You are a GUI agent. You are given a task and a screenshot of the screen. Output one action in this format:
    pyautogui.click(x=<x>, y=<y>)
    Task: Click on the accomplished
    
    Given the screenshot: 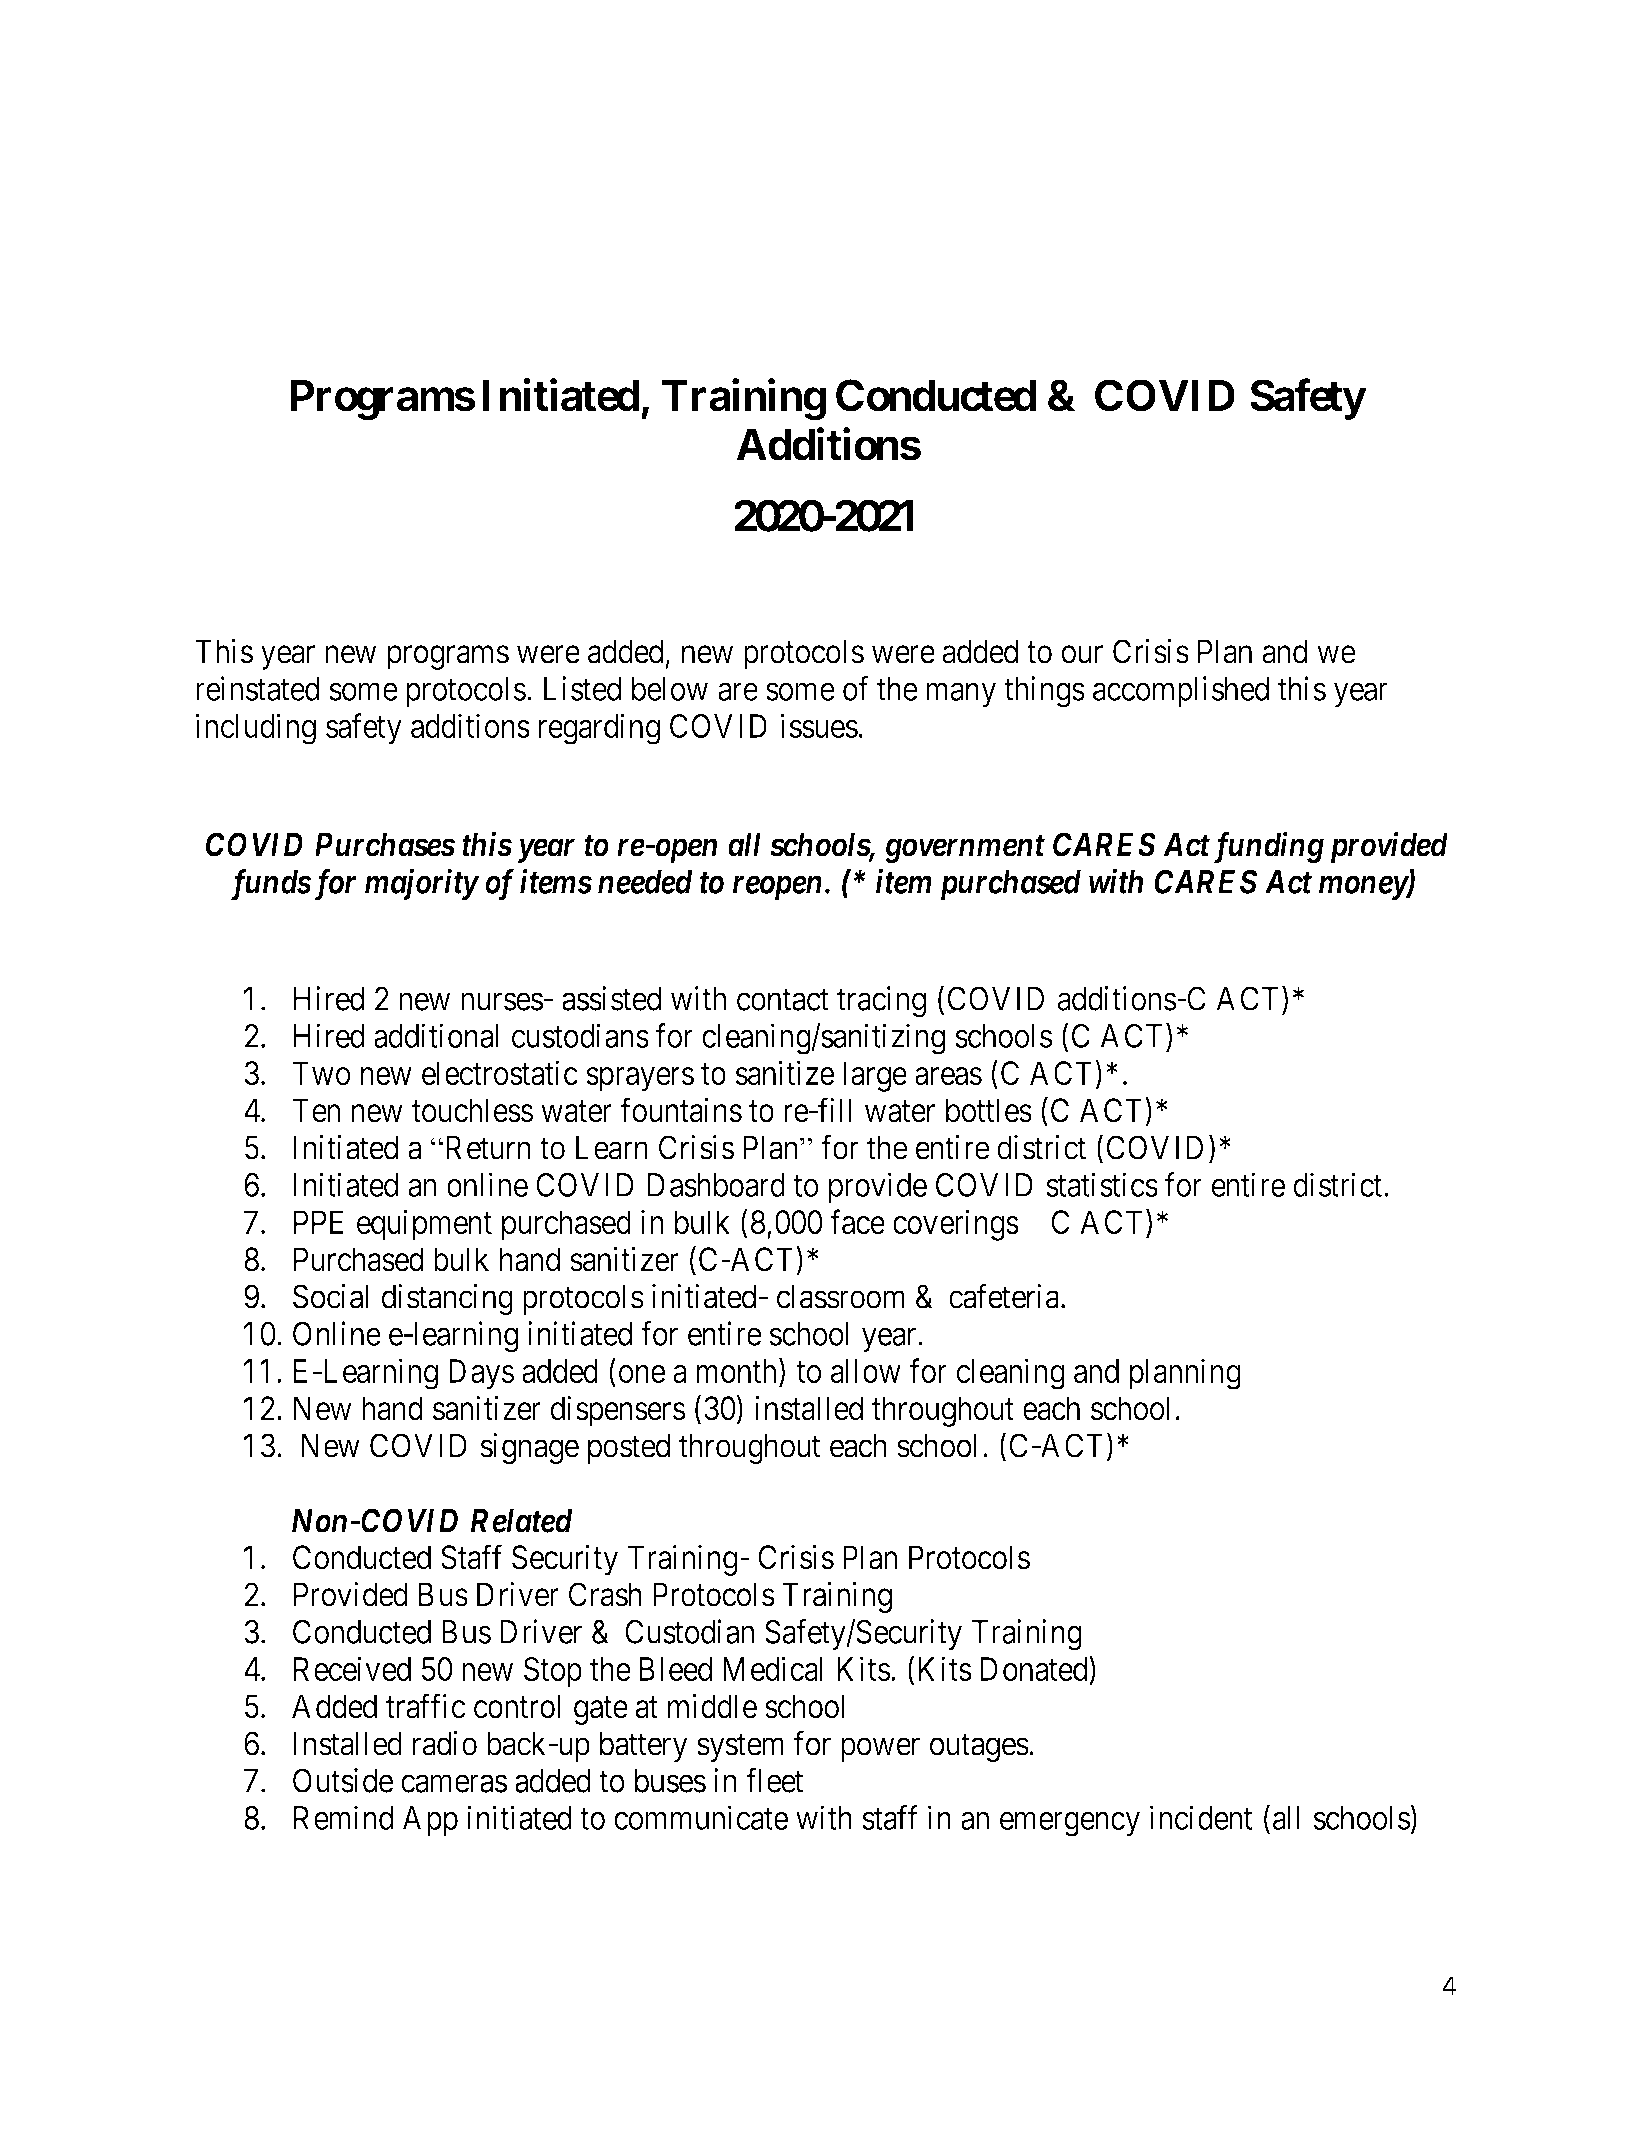 What is the action you would take?
    pyautogui.click(x=1181, y=691)
